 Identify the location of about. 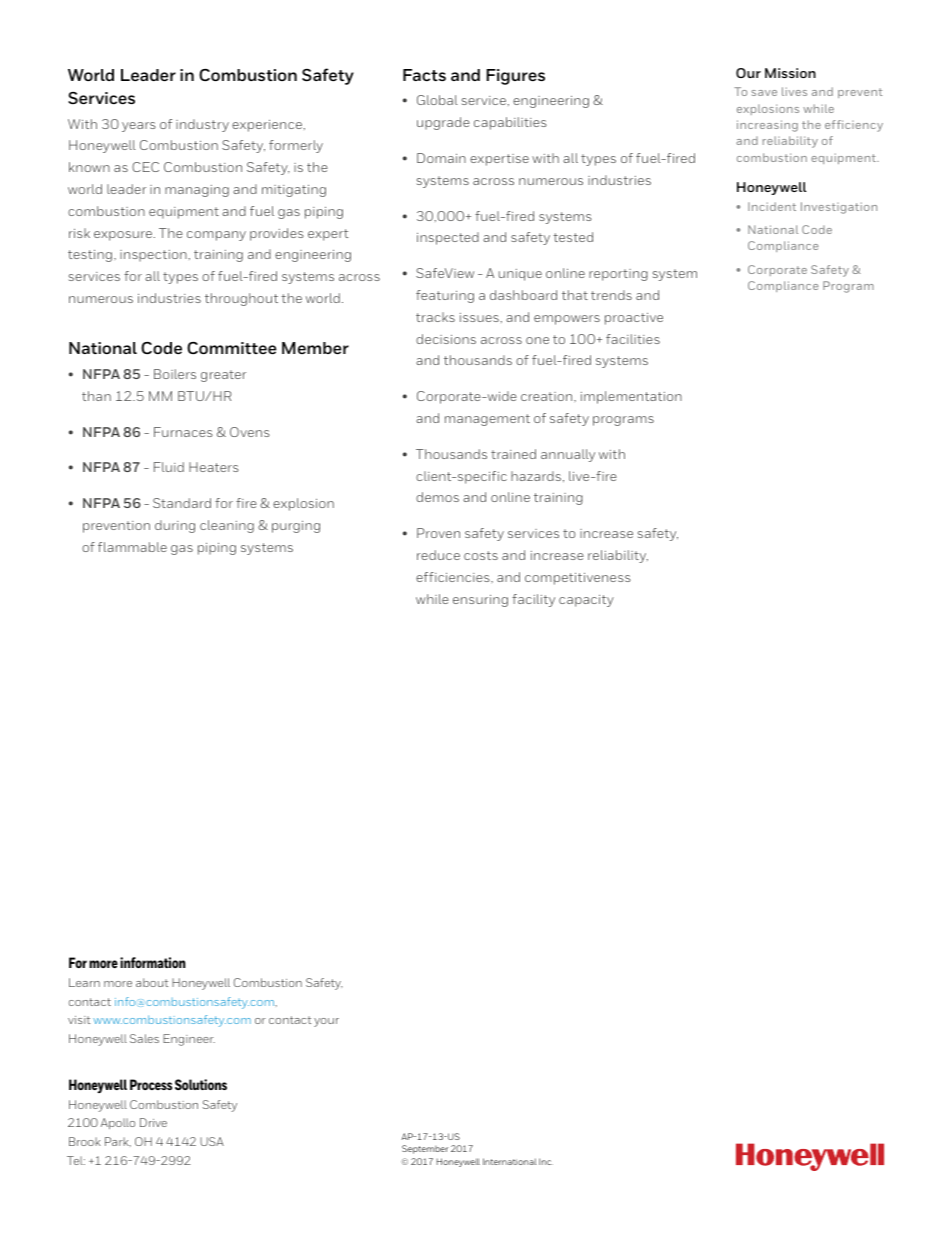
(152, 982).
